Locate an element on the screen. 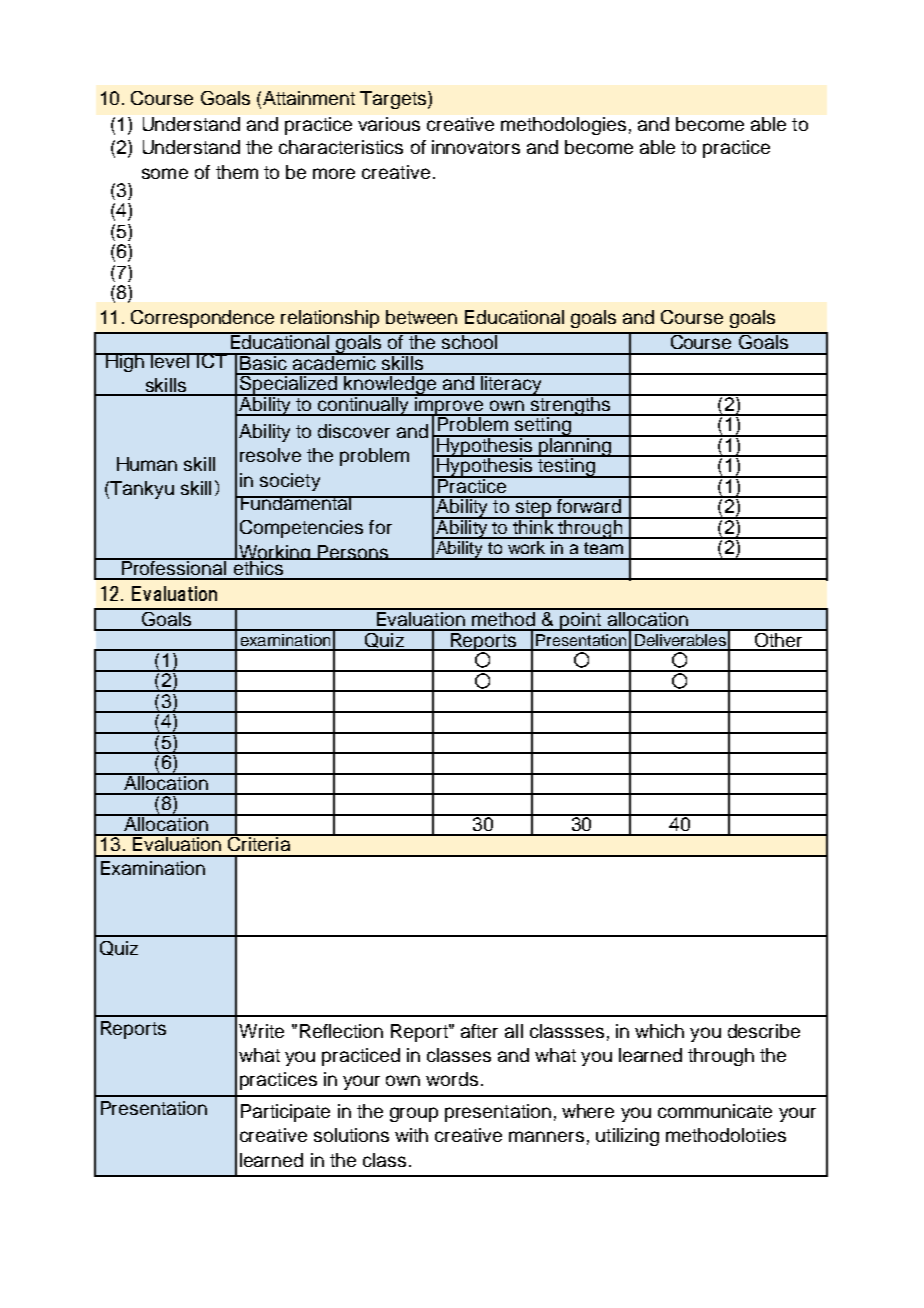  innovators is located at coordinates (476, 147).
